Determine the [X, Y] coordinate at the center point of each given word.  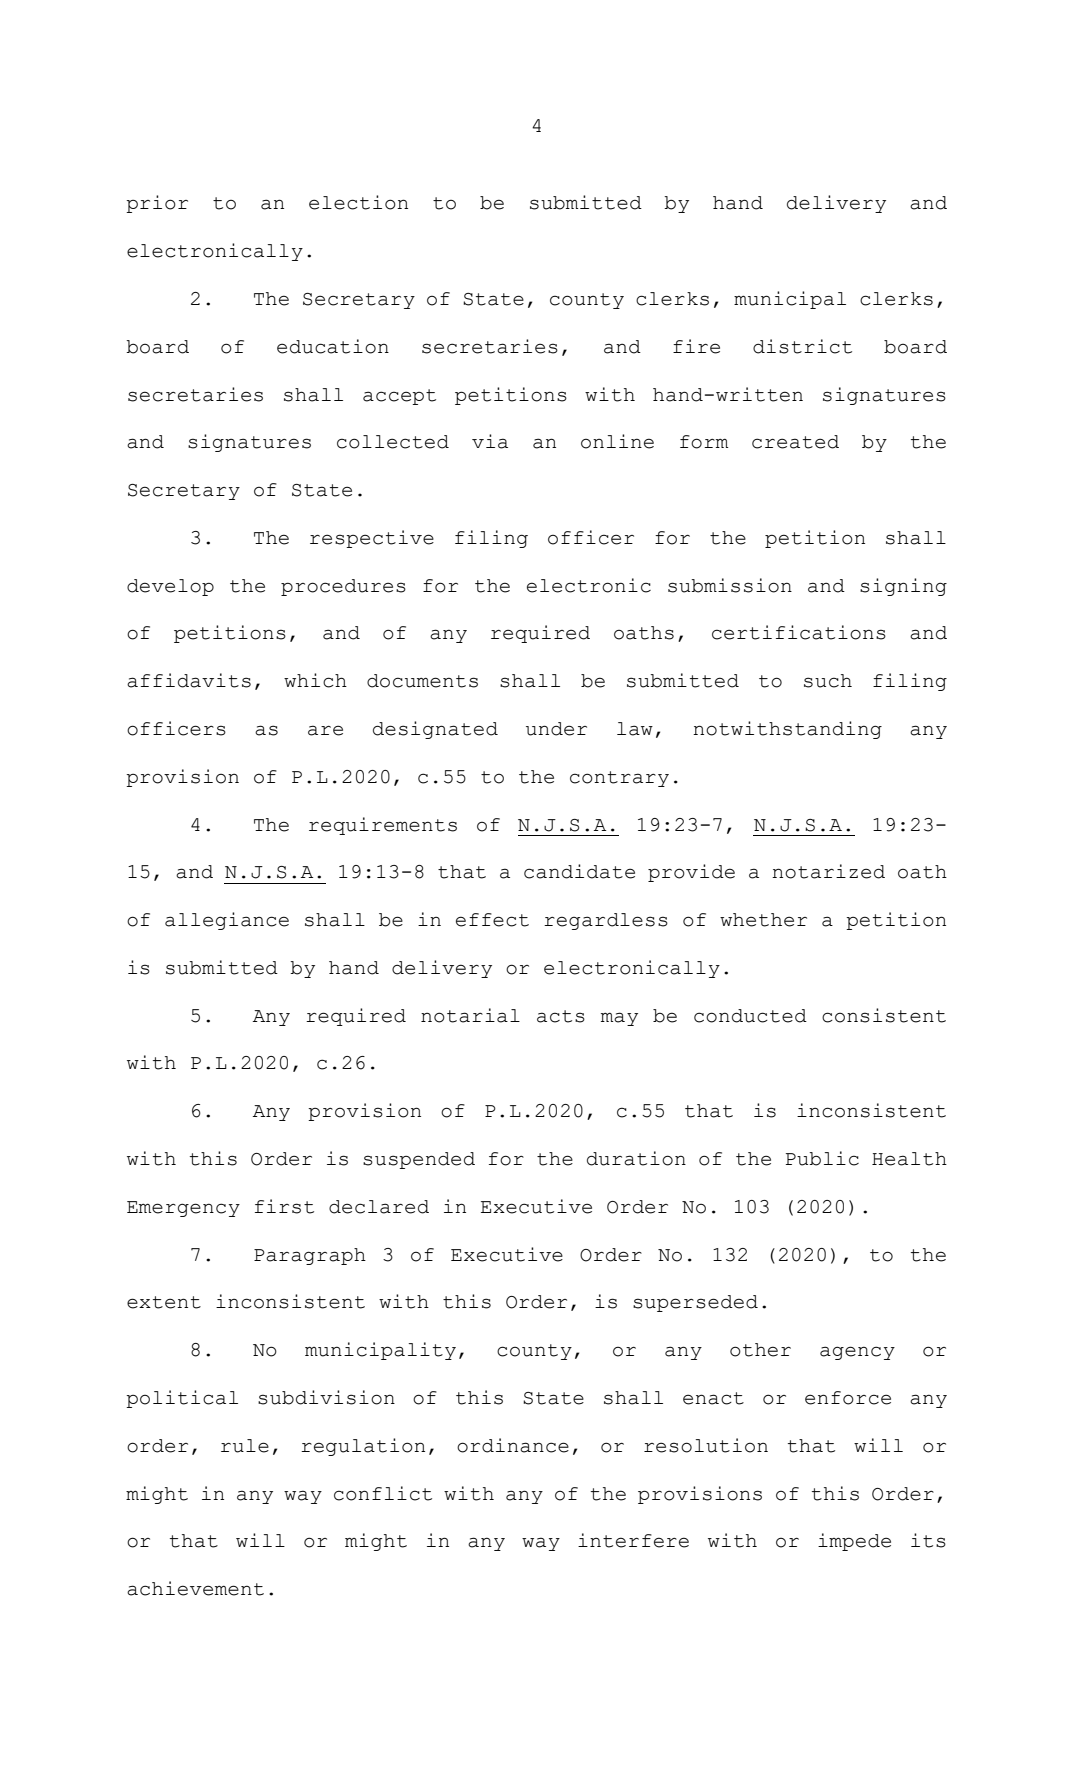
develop [170, 587]
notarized [828, 871]
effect [492, 920]
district [802, 346]
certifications [799, 632]
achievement [195, 1588]
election [358, 202]
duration [636, 1158]
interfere [633, 1540]
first [284, 1206]
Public [822, 1158]
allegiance [227, 921]
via [490, 441]
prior [157, 204]
